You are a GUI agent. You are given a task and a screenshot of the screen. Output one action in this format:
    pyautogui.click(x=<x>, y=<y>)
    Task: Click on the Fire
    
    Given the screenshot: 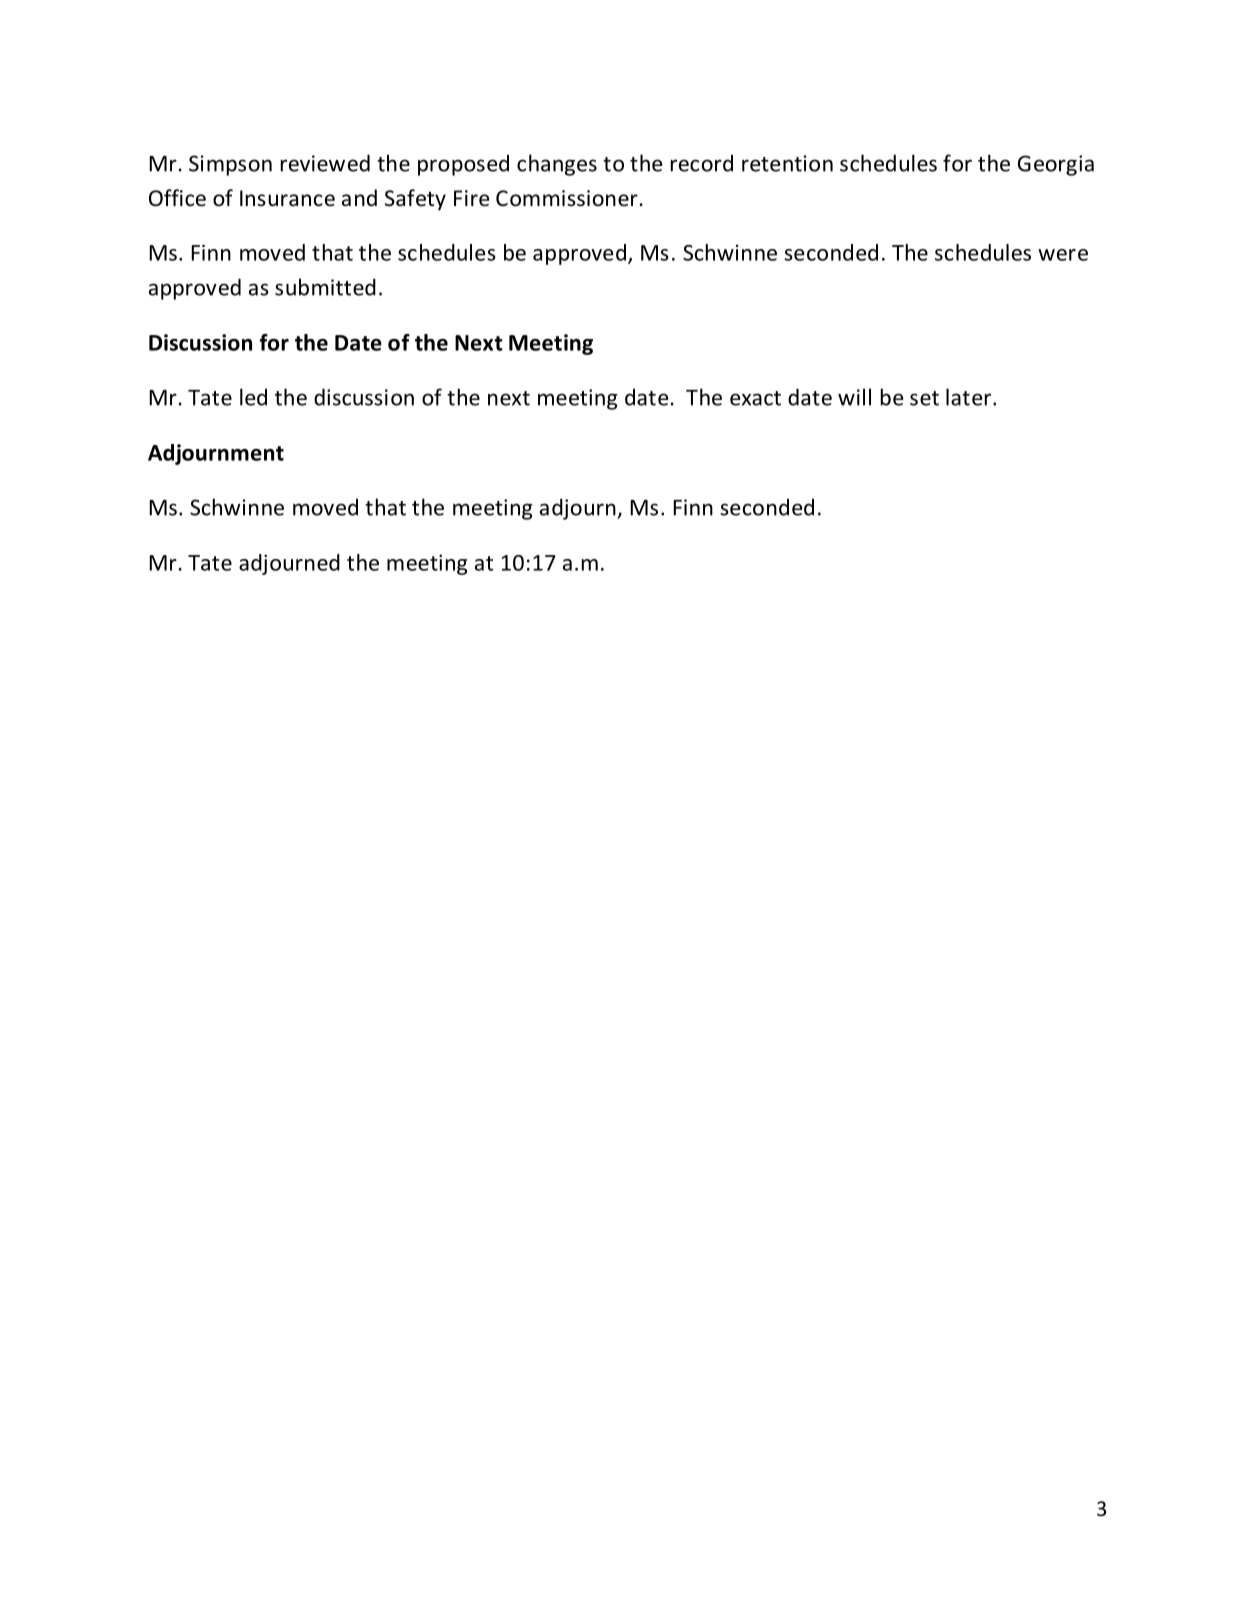 What is the action you would take?
    pyautogui.click(x=472, y=198)
